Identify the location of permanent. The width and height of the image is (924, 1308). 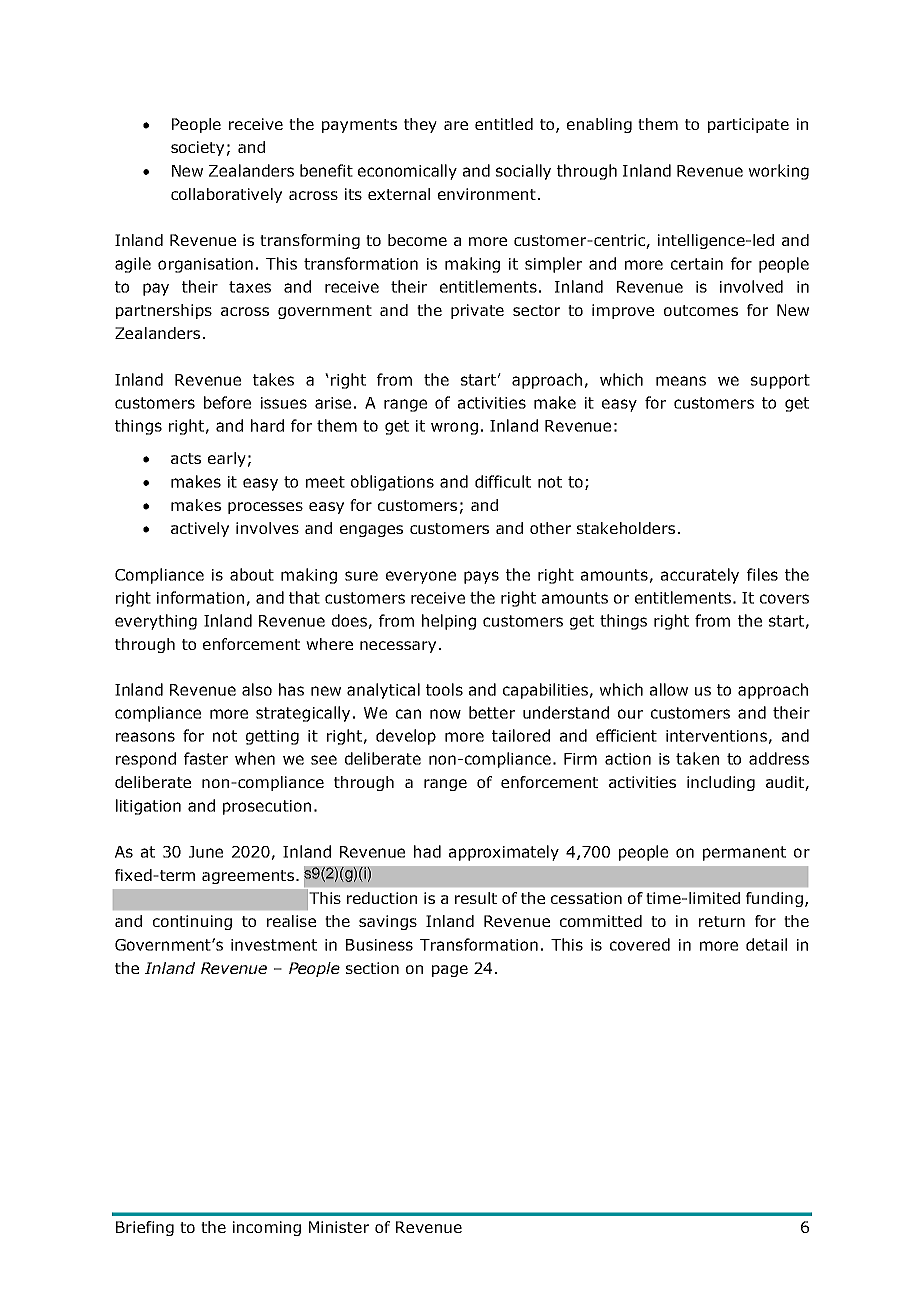
(744, 853).
